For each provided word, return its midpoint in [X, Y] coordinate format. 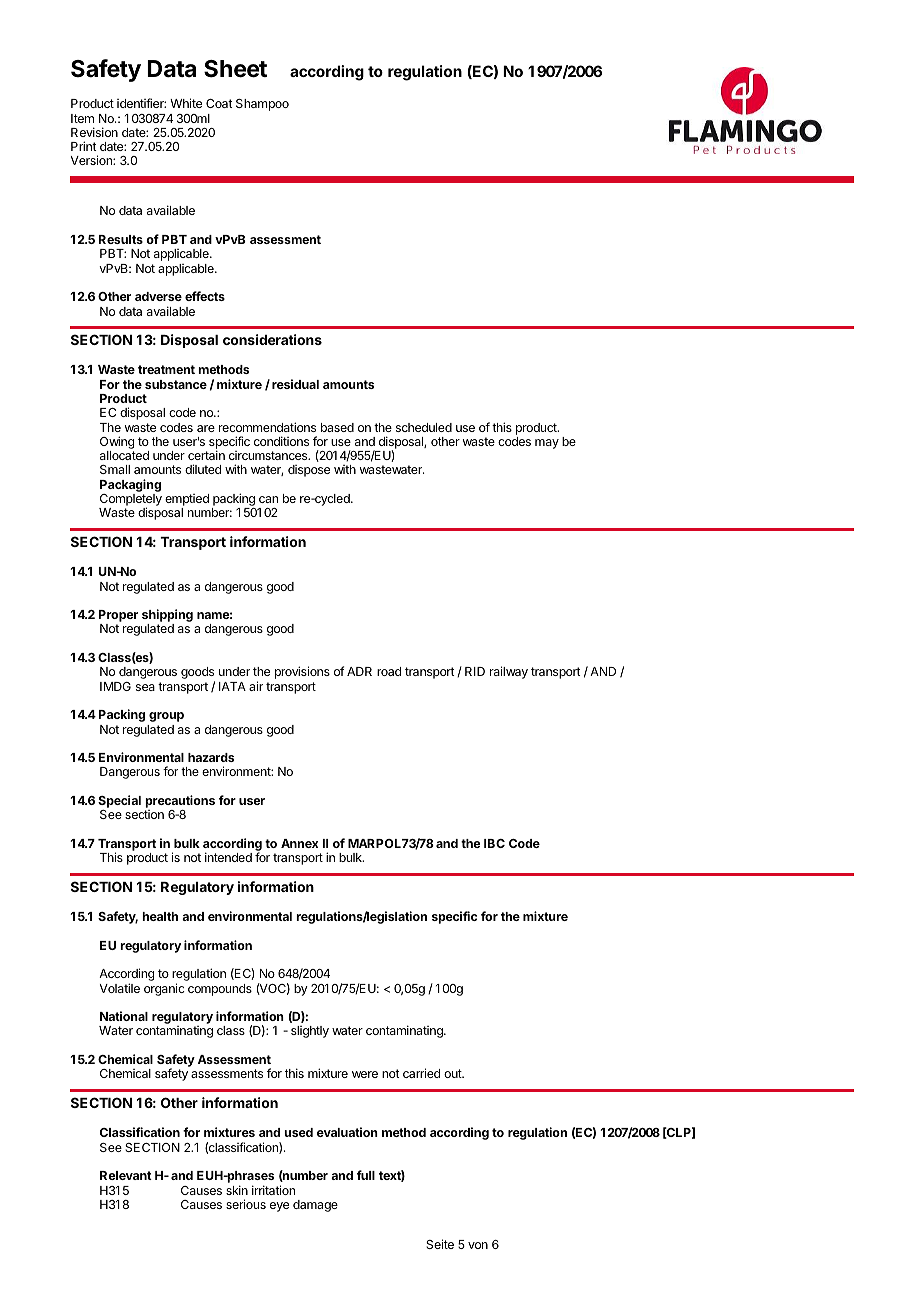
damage [315, 1206]
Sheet [235, 69]
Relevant [126, 1175]
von [478, 1245]
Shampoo [262, 105]
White [186, 103]
